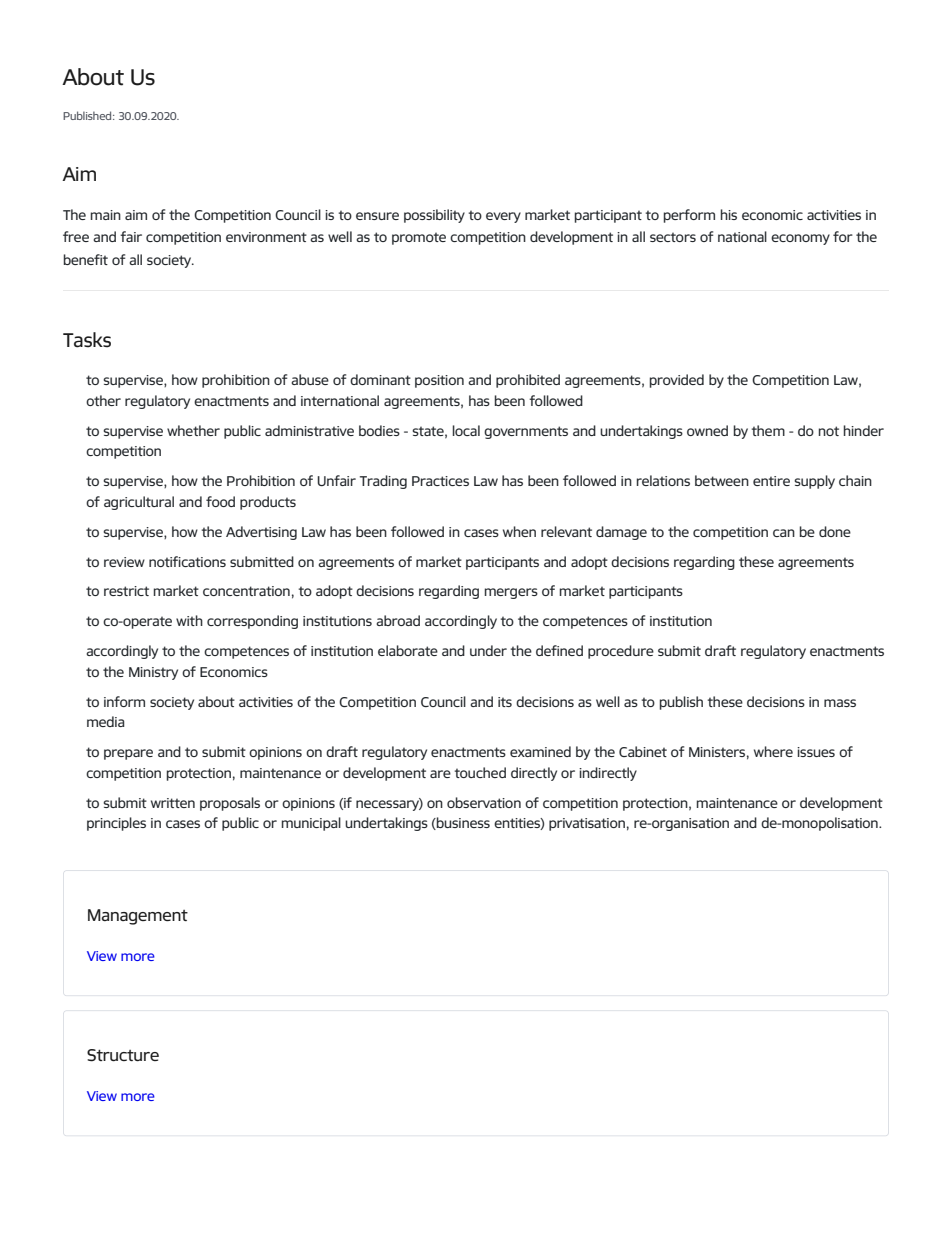 The height and width of the page is (1233, 952). Describe the element at coordinates (123, 1055) in the page. I see `Structure` at that location.
